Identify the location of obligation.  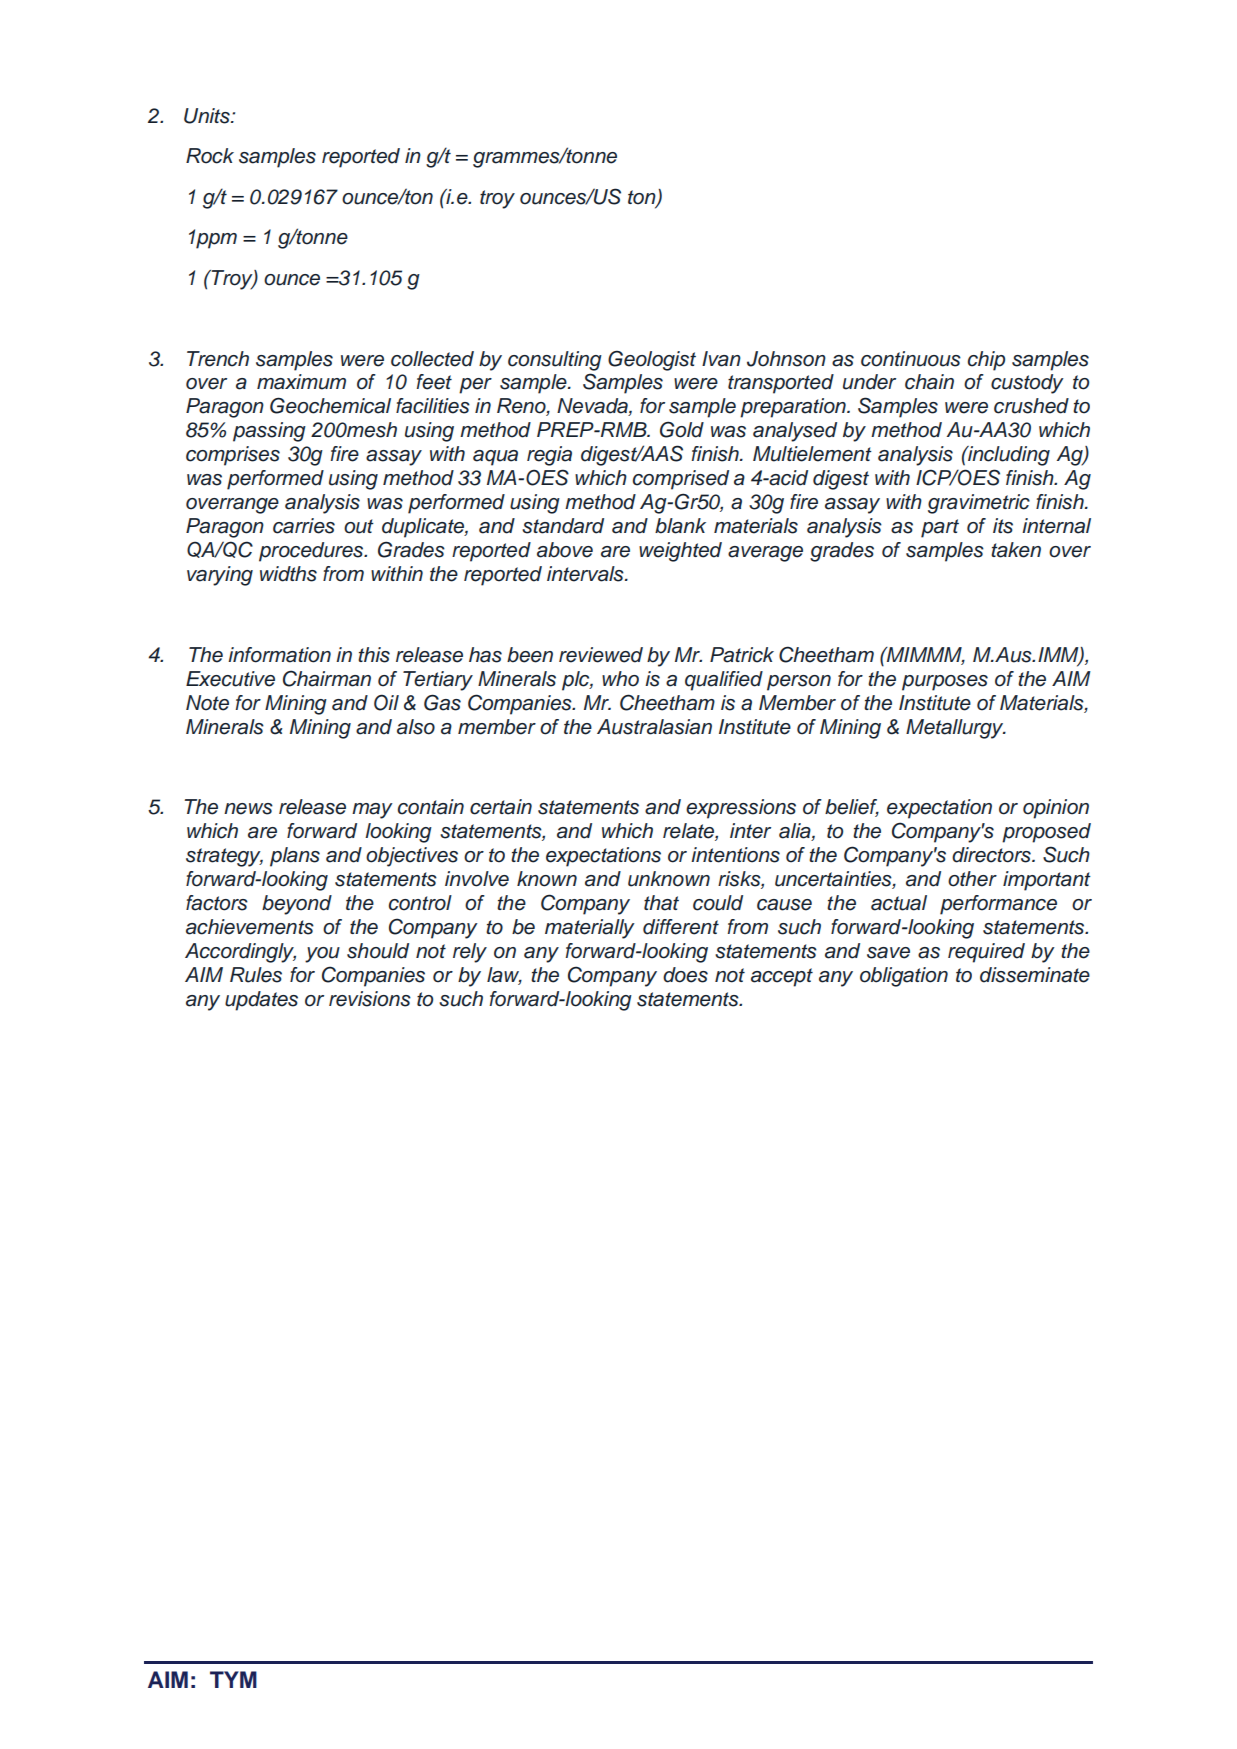
(904, 977).
